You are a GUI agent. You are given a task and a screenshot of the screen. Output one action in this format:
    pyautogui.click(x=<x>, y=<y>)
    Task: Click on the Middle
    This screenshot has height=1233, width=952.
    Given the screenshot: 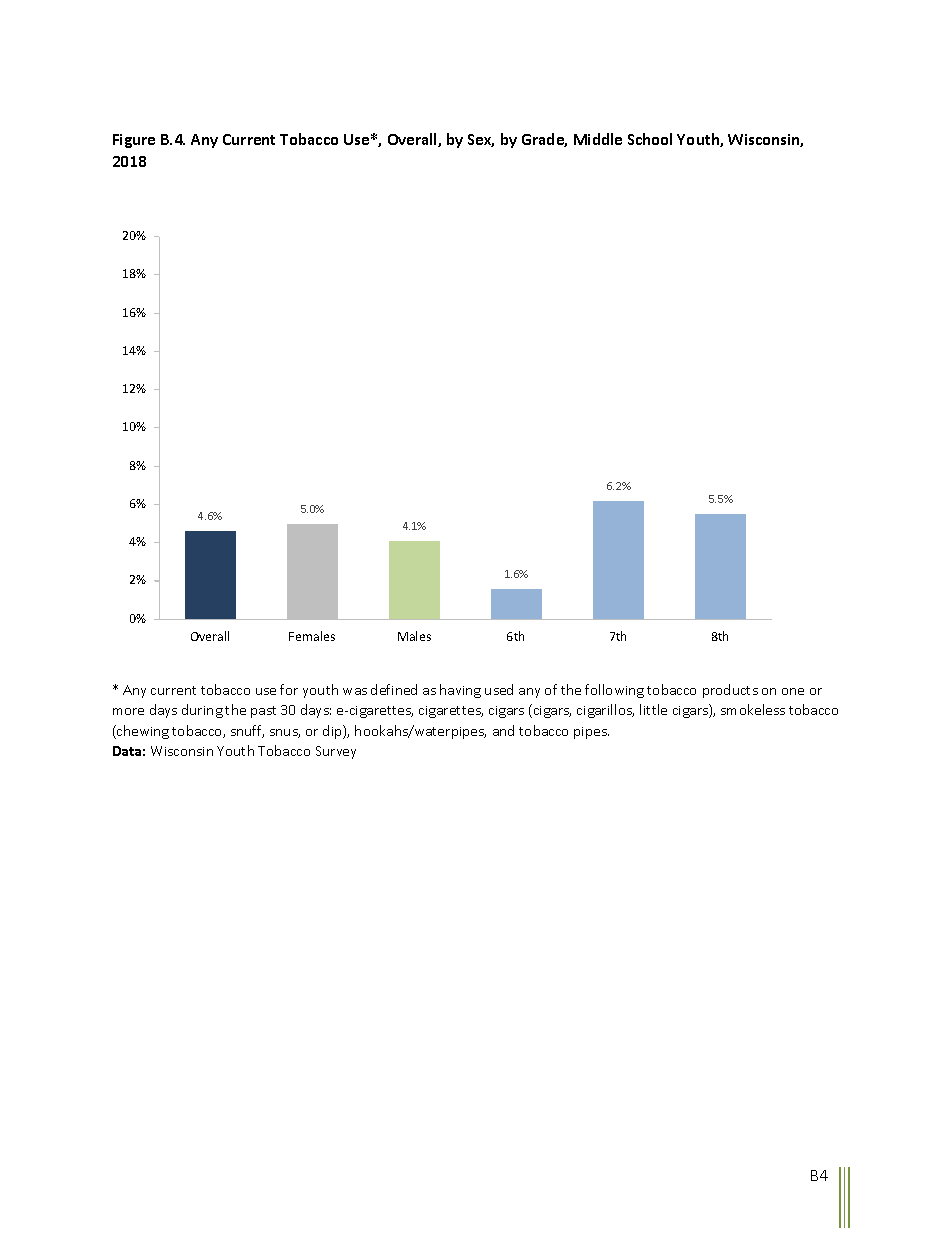 What is the action you would take?
    pyautogui.click(x=598, y=139)
